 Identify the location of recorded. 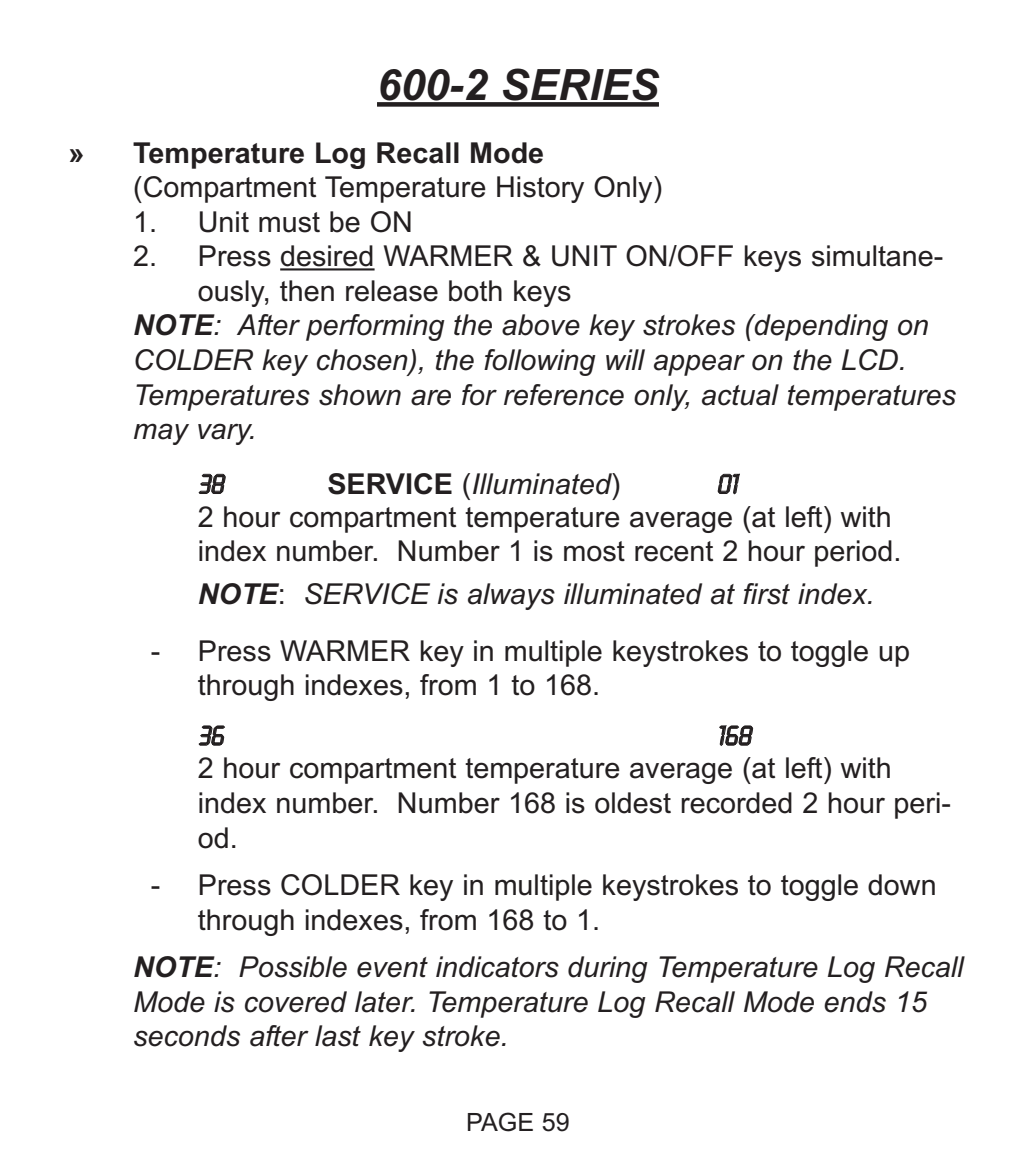
(736, 803).
